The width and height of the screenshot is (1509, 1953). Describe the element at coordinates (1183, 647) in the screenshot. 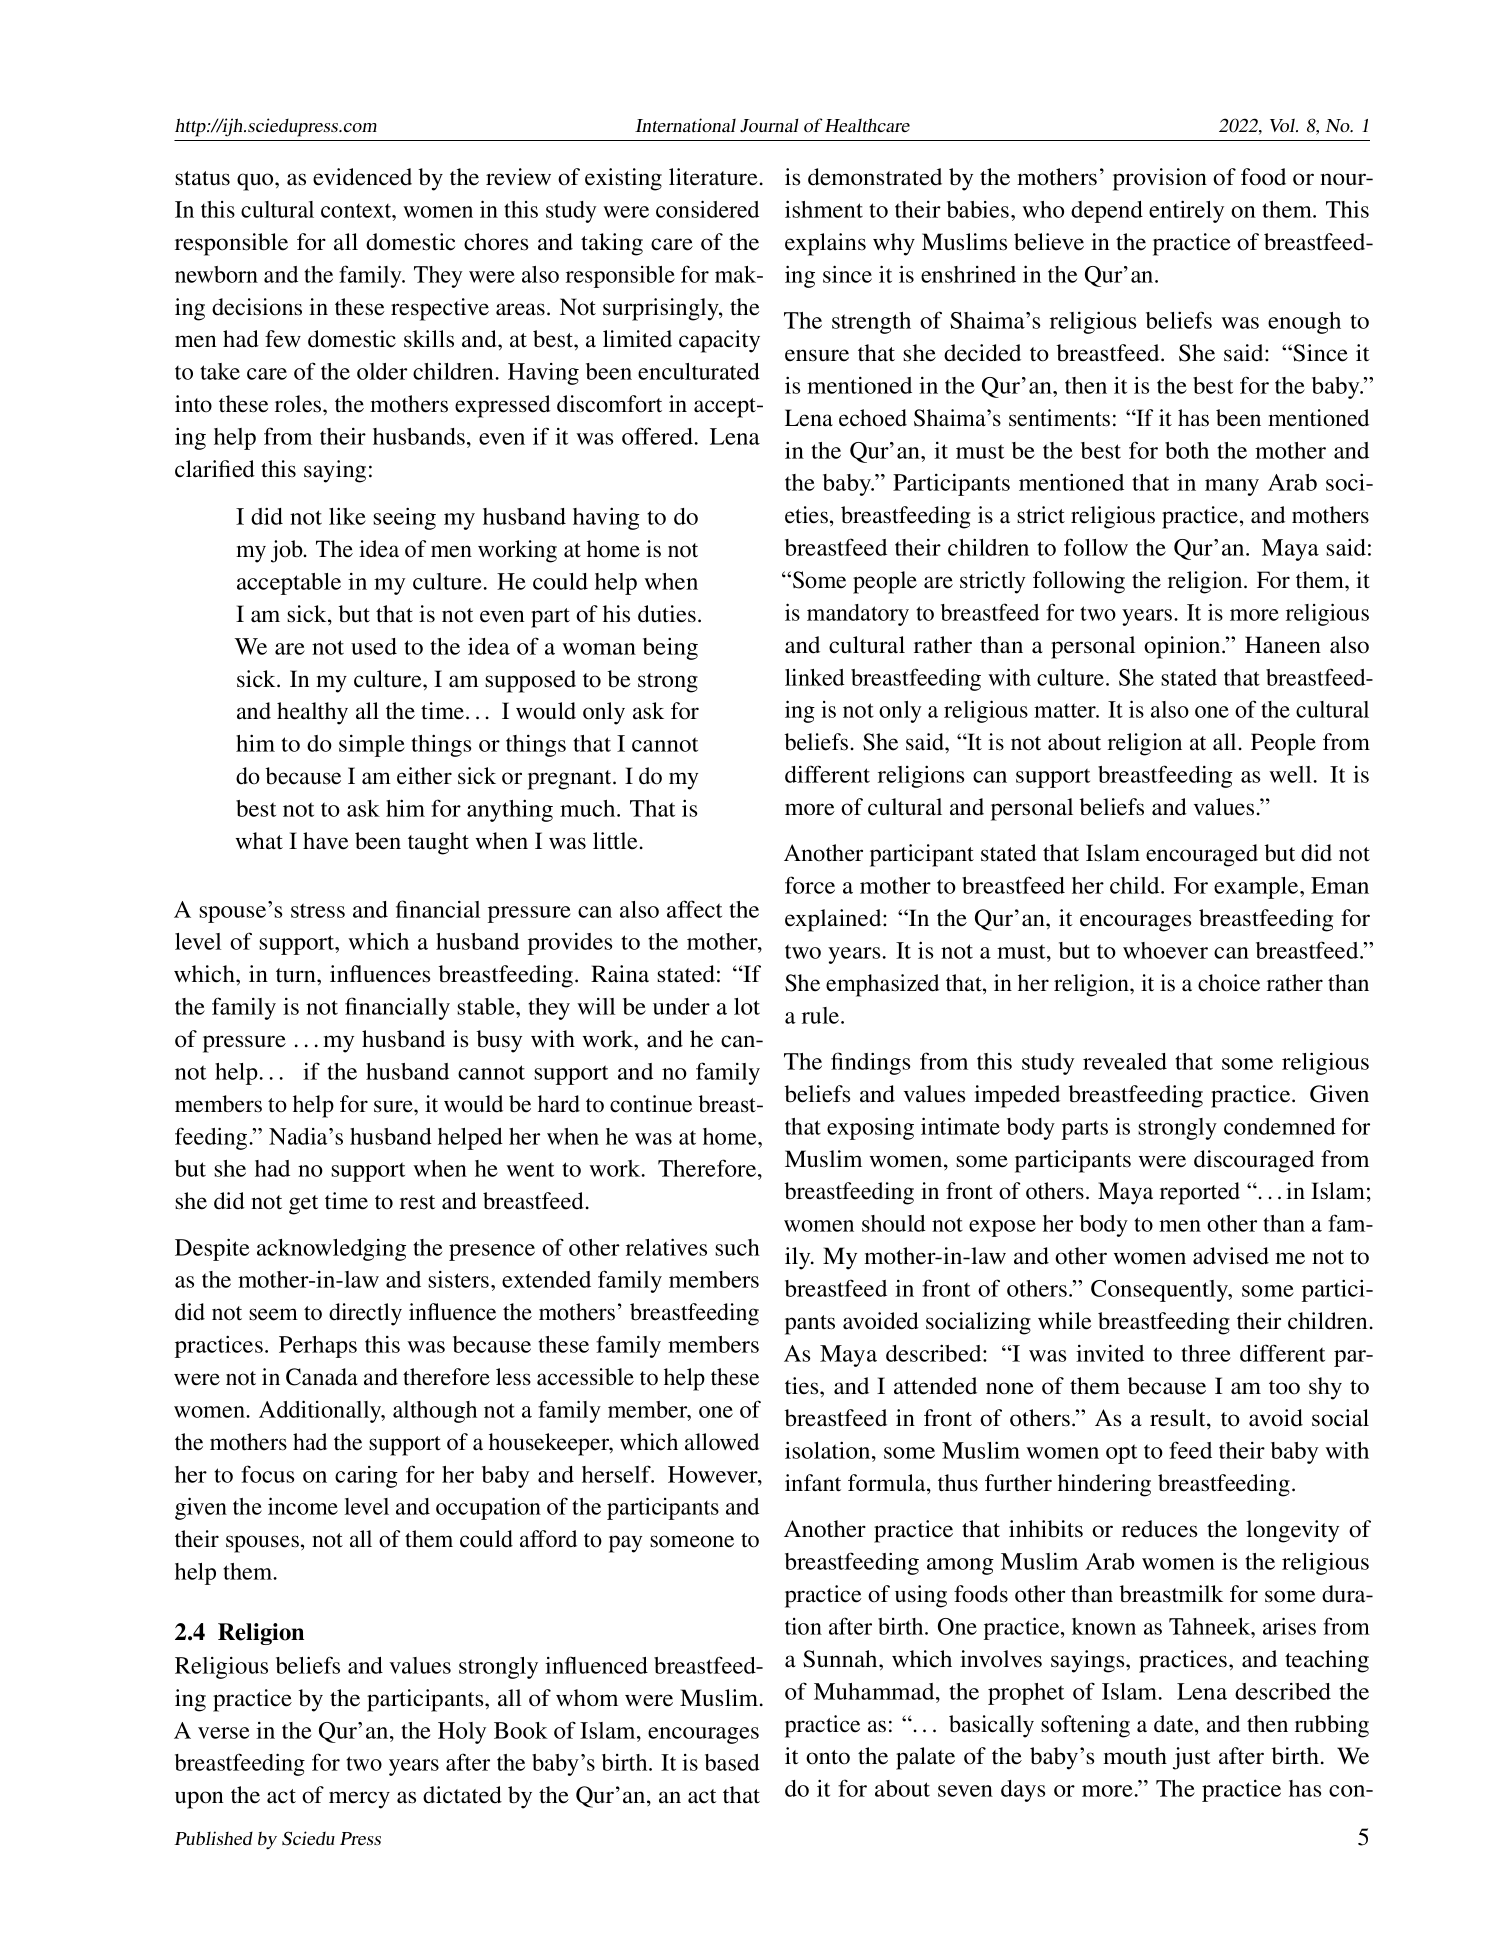

I see `opinion` at that location.
